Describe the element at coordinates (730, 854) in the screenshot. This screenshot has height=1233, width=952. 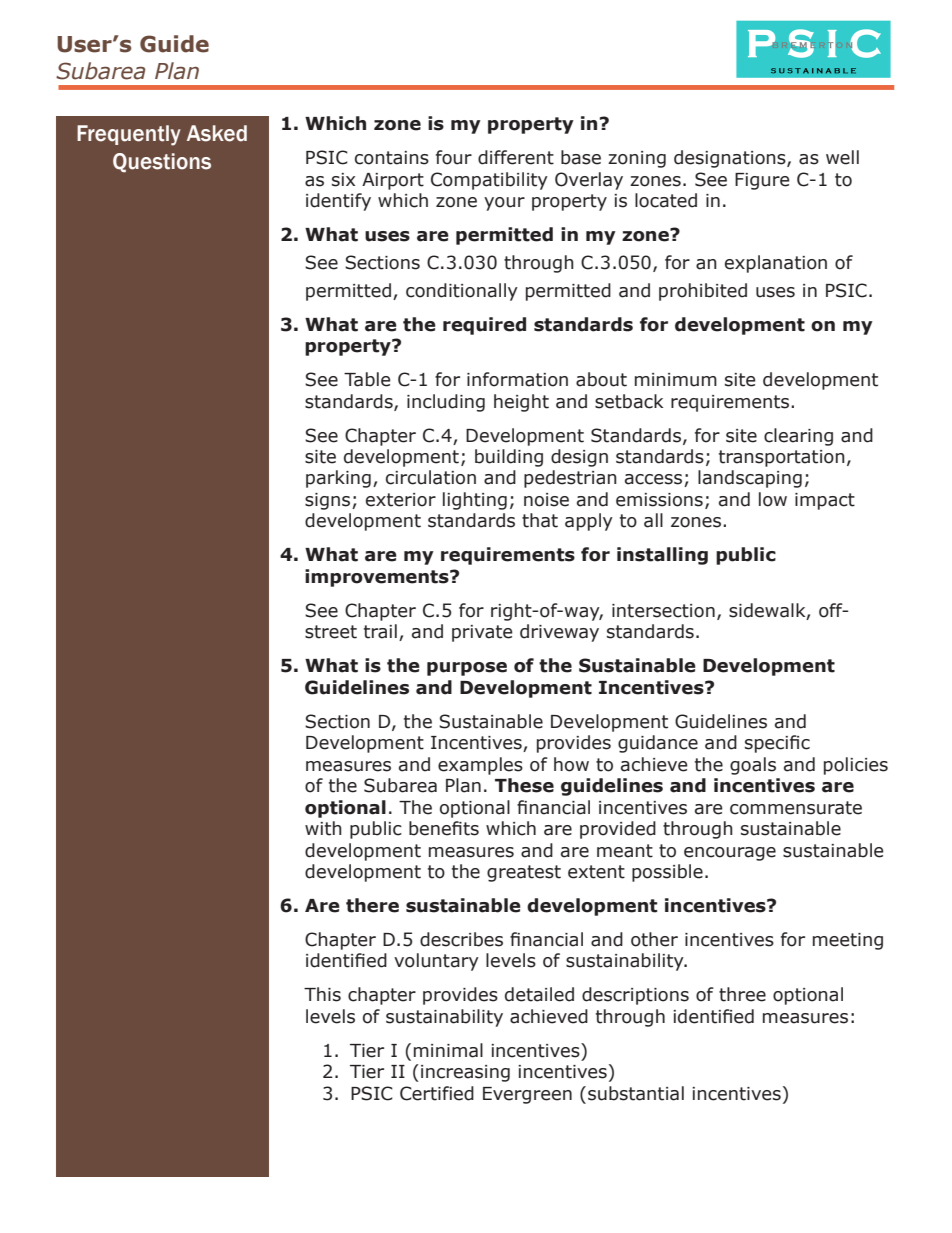
I see `encourage` at that location.
